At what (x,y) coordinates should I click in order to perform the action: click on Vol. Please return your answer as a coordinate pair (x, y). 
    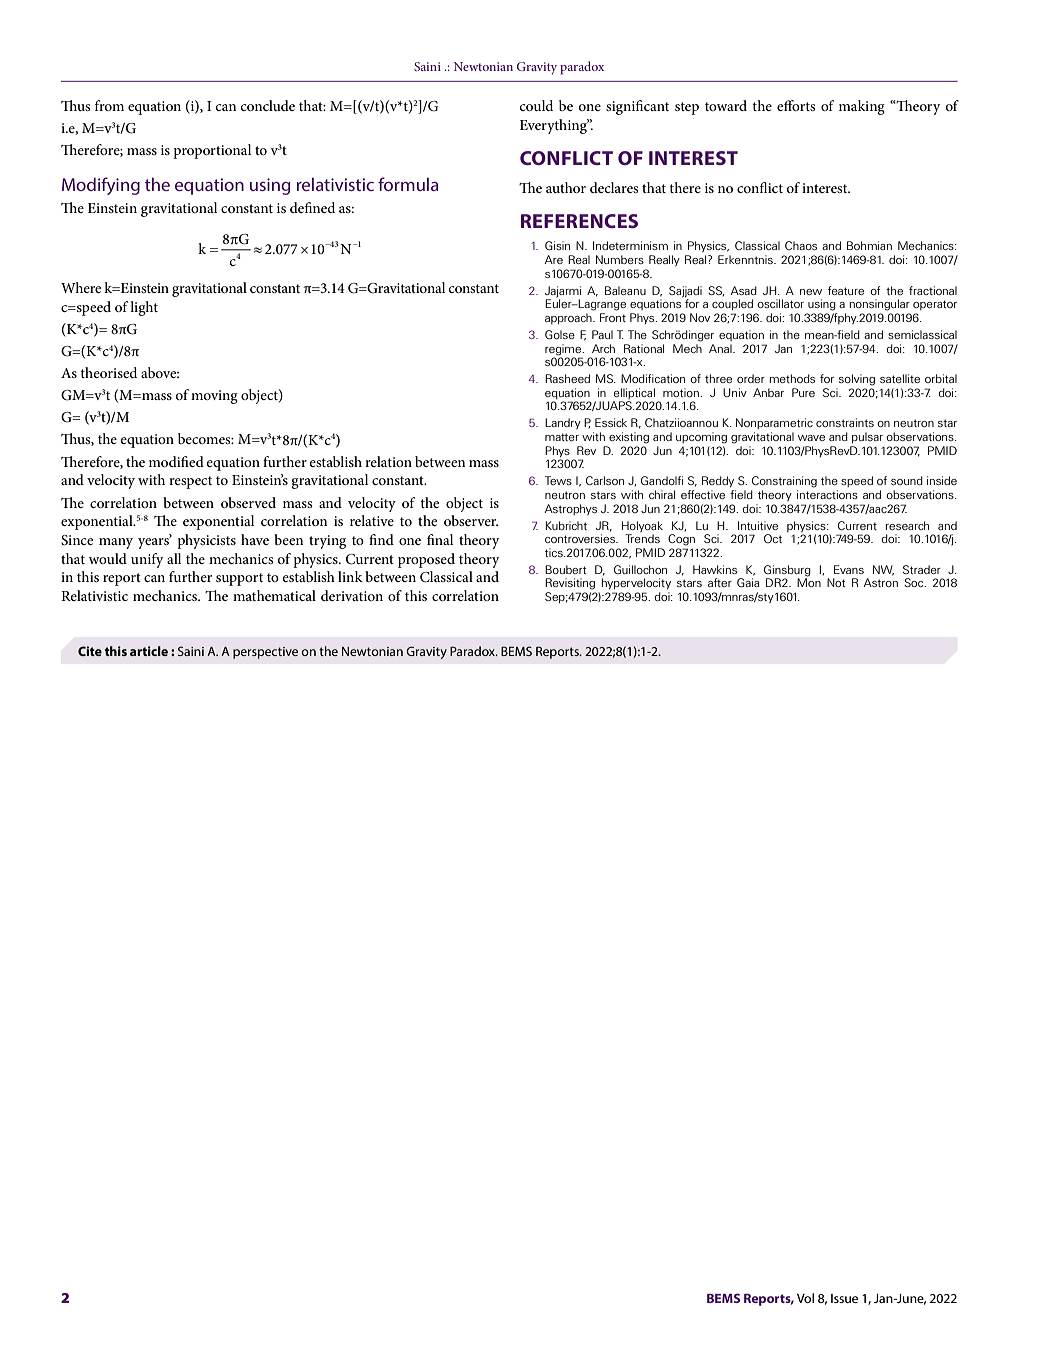
    Looking at the image, I should click on (805, 1298).
